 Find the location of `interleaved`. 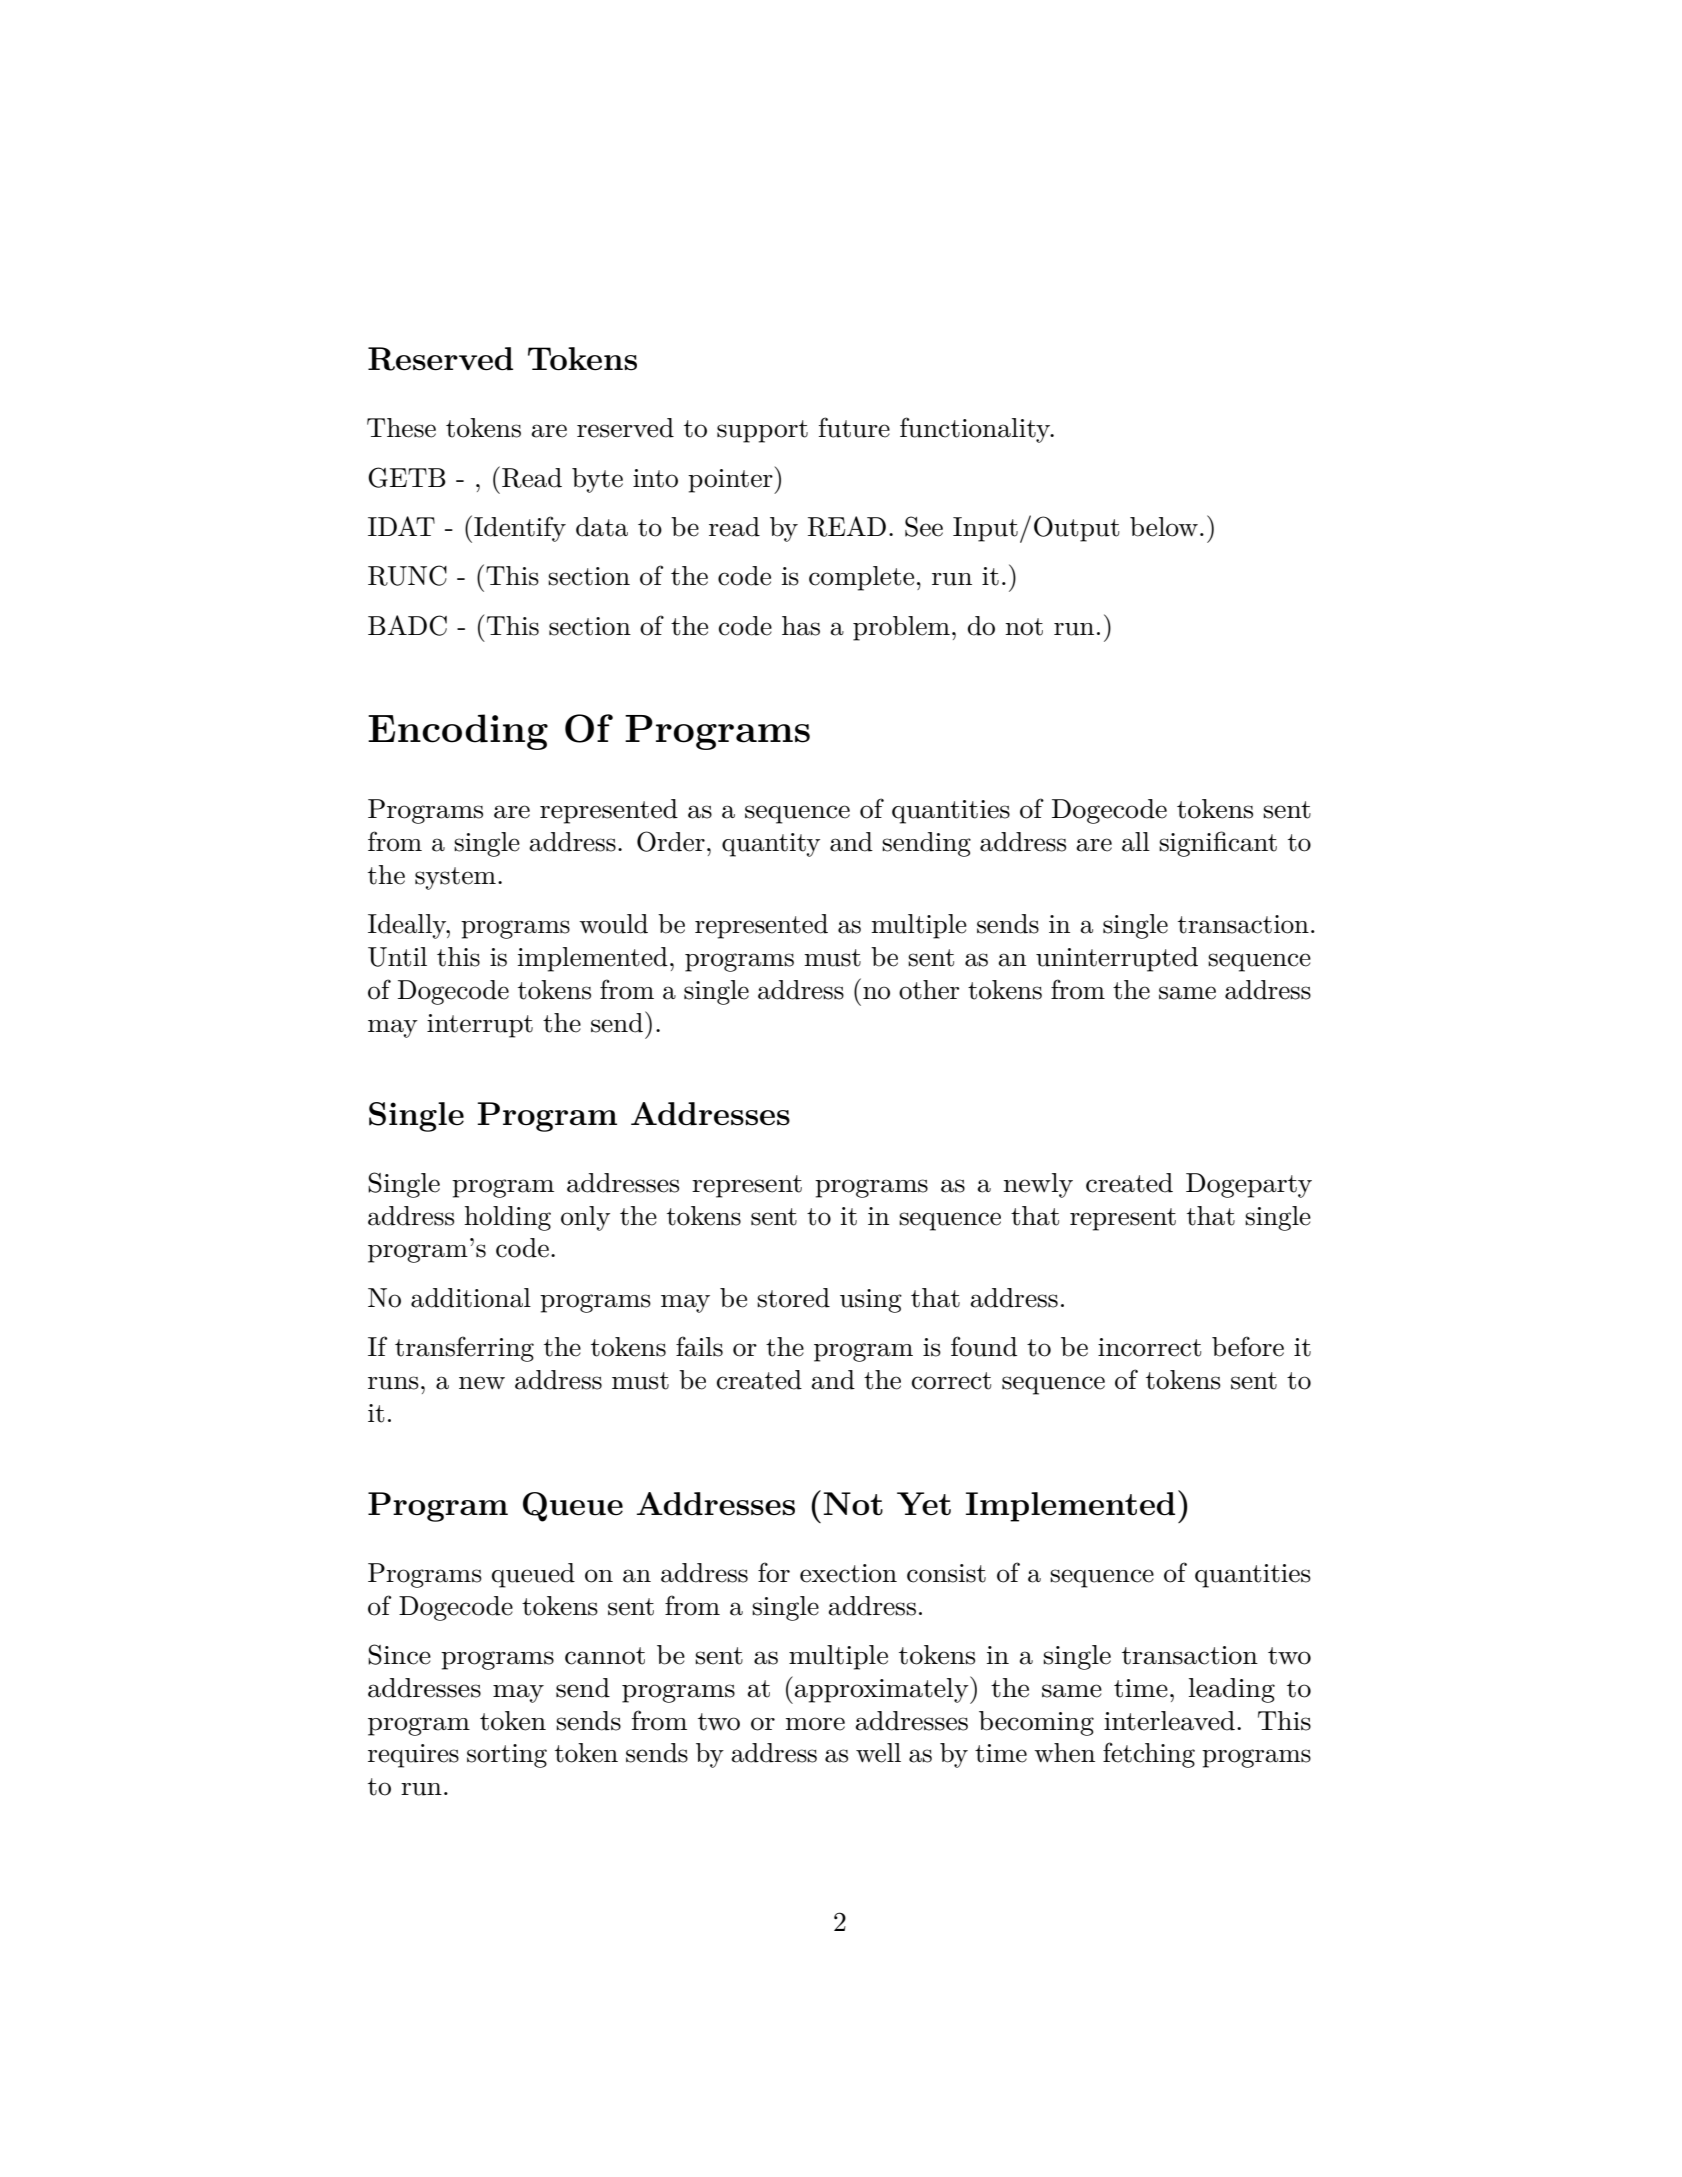

interleaved is located at coordinates (1169, 1721).
